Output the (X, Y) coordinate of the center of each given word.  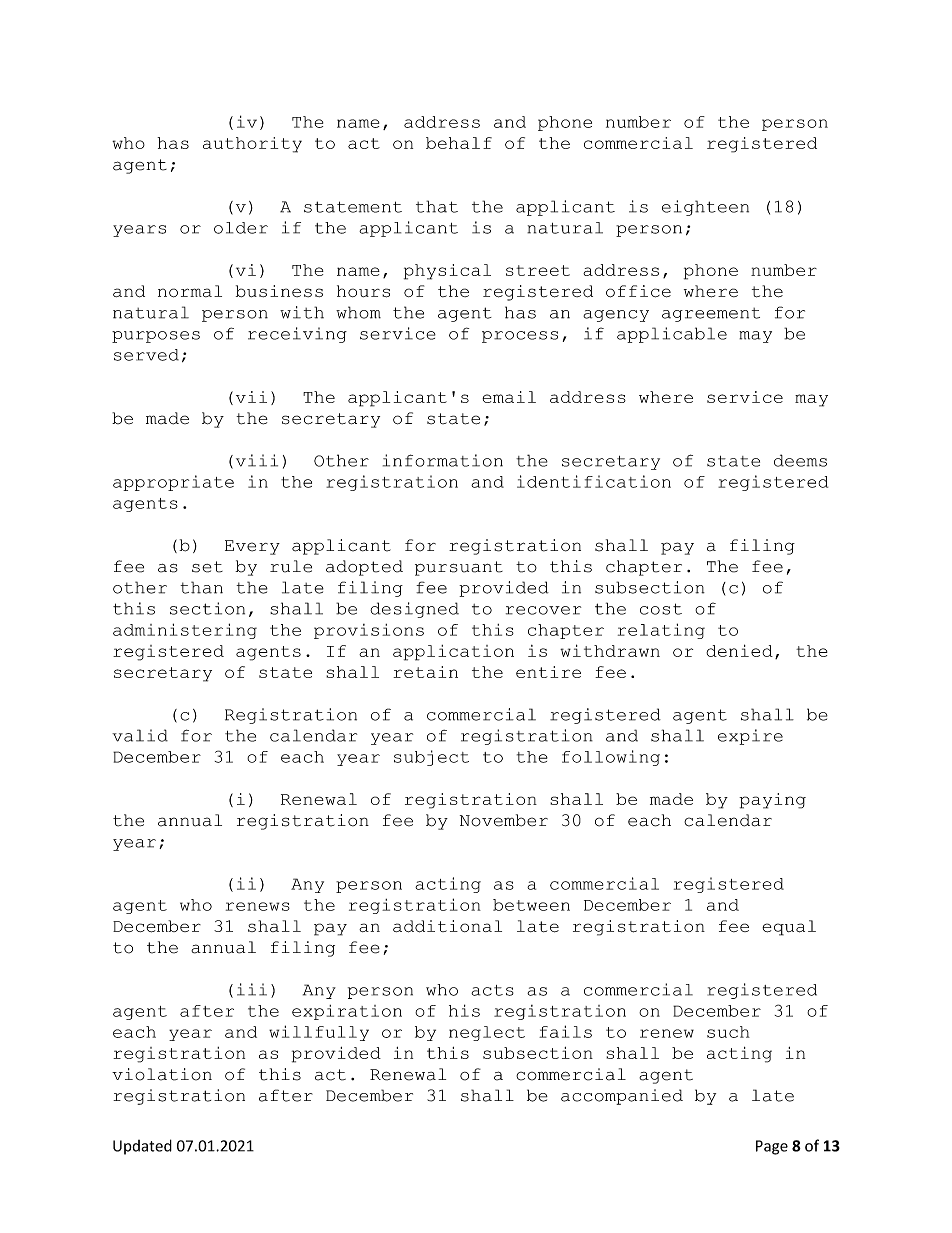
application (453, 653)
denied (739, 650)
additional (447, 926)
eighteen (705, 208)
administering (185, 631)
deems (800, 460)
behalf (459, 143)
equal (789, 928)
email (509, 397)
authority (252, 145)
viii (257, 460)
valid (140, 735)
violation (162, 1074)
